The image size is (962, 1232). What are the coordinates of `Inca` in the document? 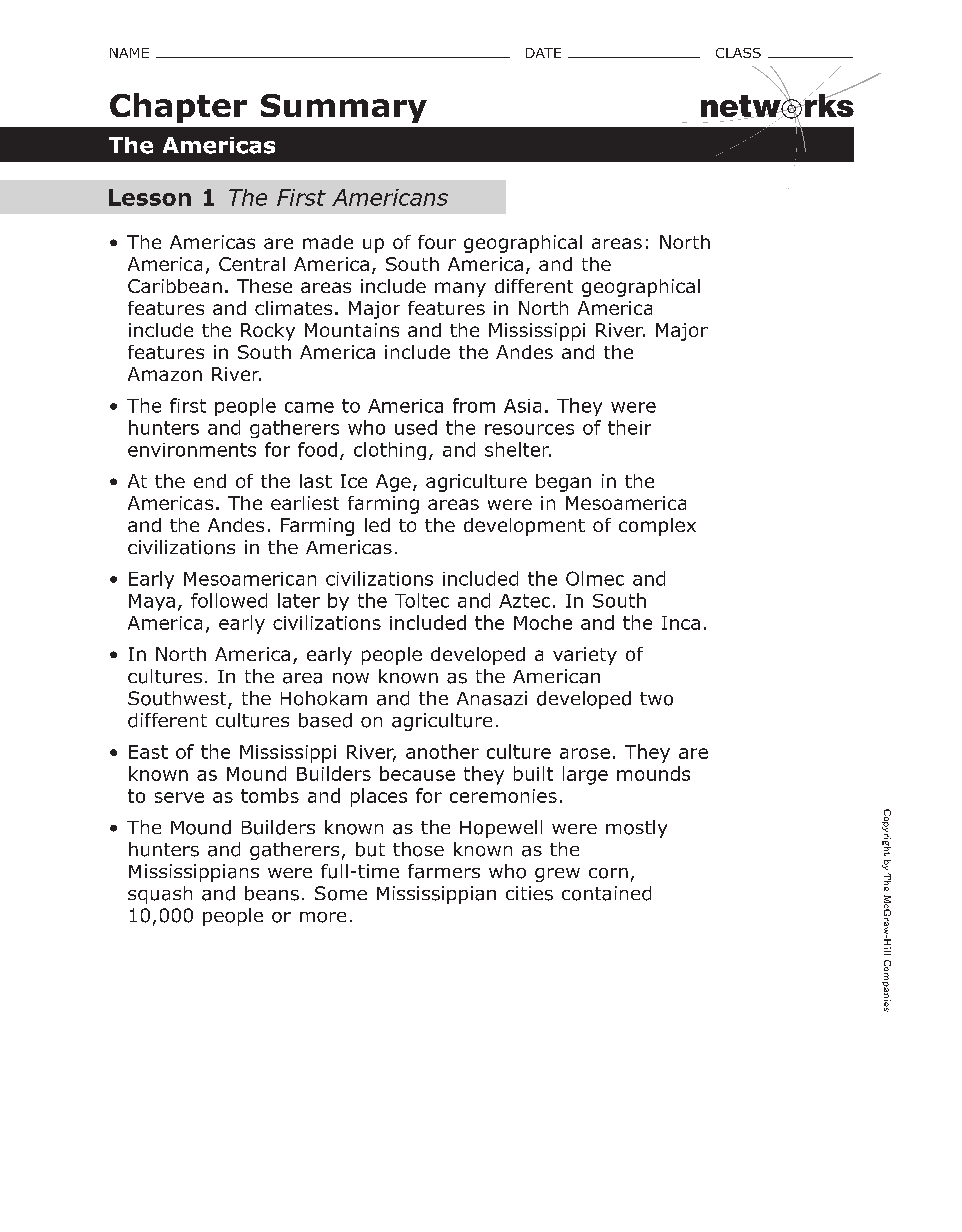 It's located at (681, 623).
